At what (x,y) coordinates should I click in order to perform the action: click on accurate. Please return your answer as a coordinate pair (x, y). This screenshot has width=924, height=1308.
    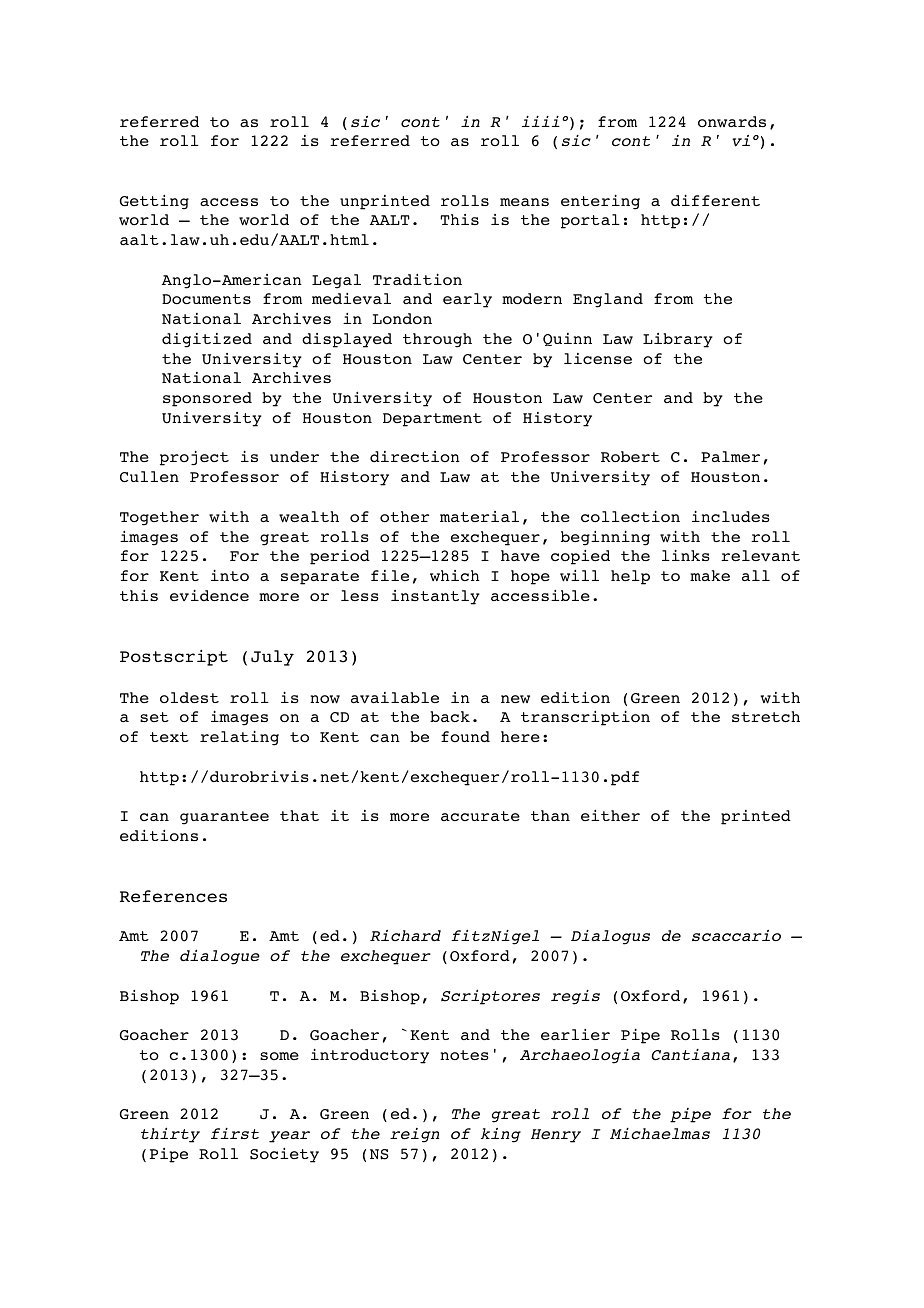
    Looking at the image, I should click on (480, 816).
